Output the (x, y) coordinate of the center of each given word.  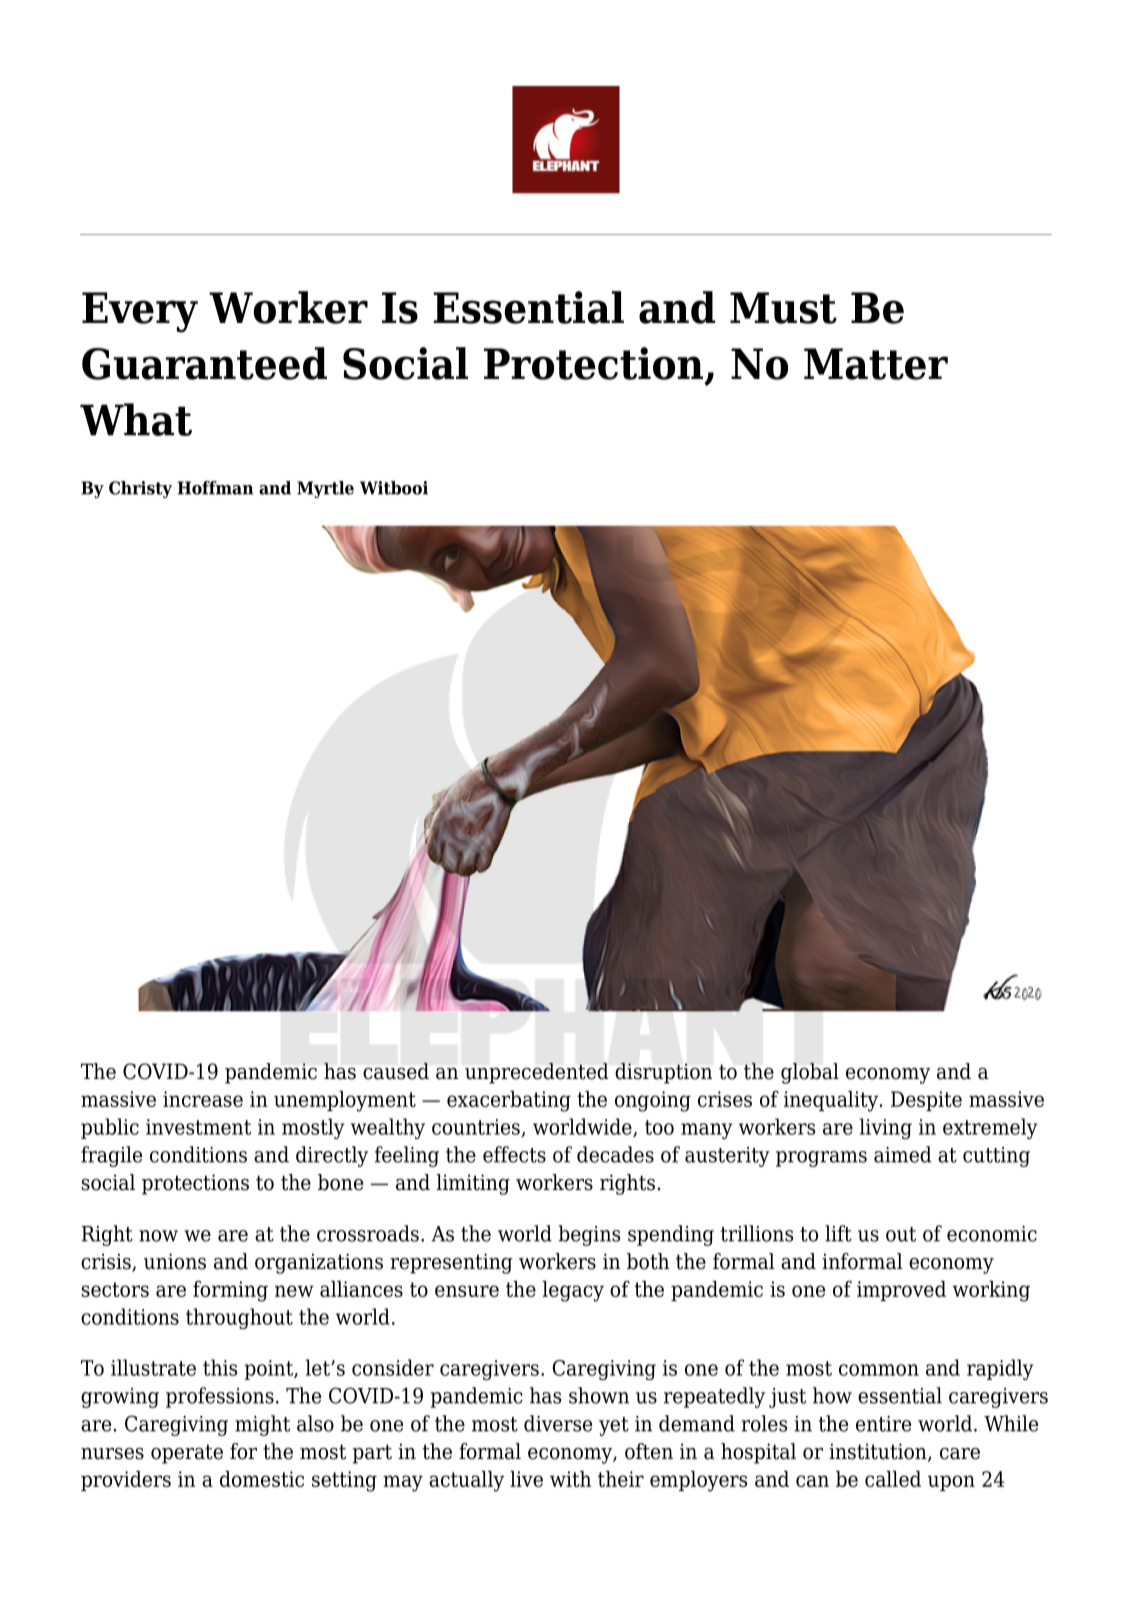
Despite (926, 1101)
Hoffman (215, 488)
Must (783, 308)
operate (187, 1454)
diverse (558, 1423)
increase (203, 1099)
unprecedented (537, 1073)
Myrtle (325, 489)
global (810, 1073)
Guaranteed (204, 363)
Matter (876, 364)
